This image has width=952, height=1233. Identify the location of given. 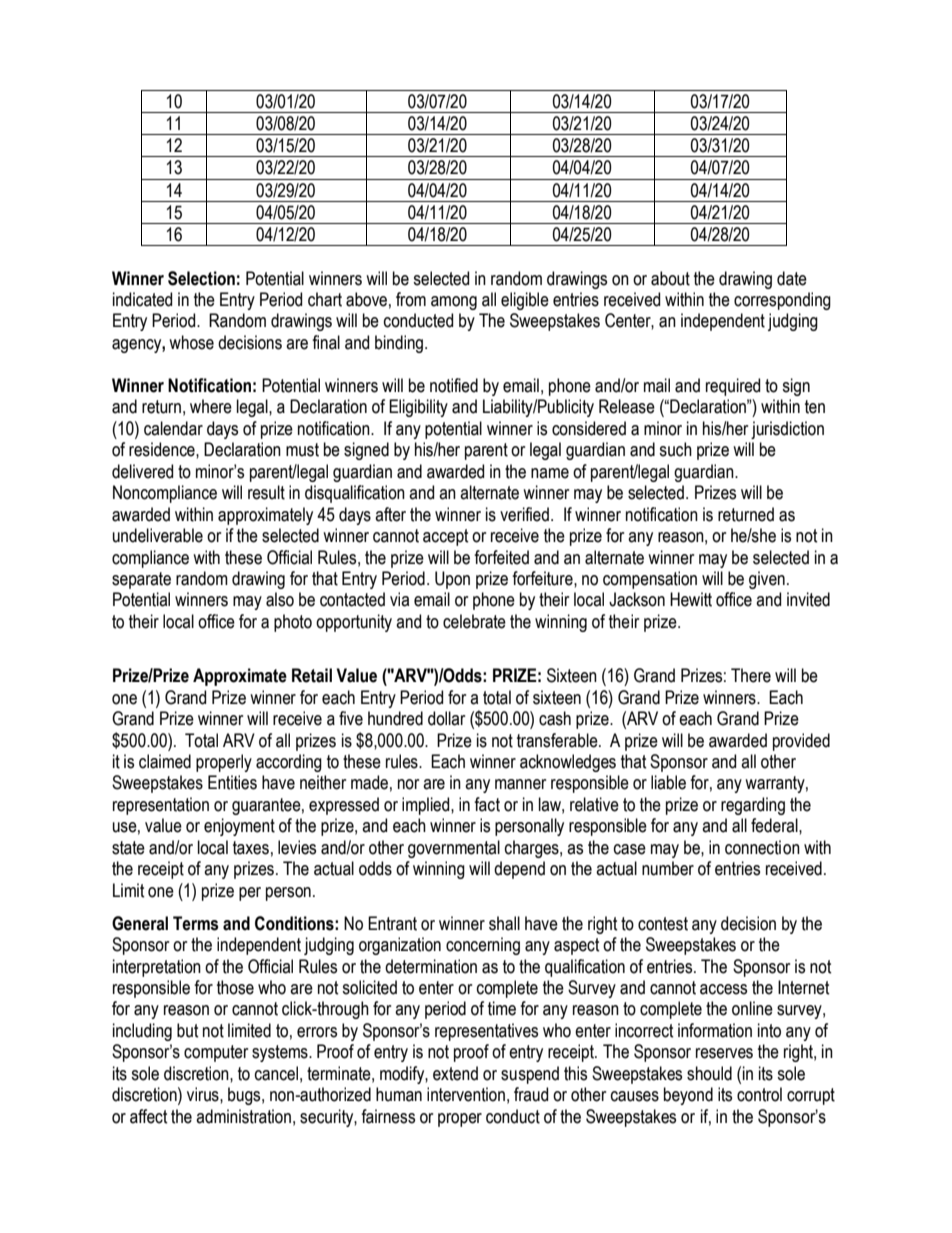
(767, 580).
